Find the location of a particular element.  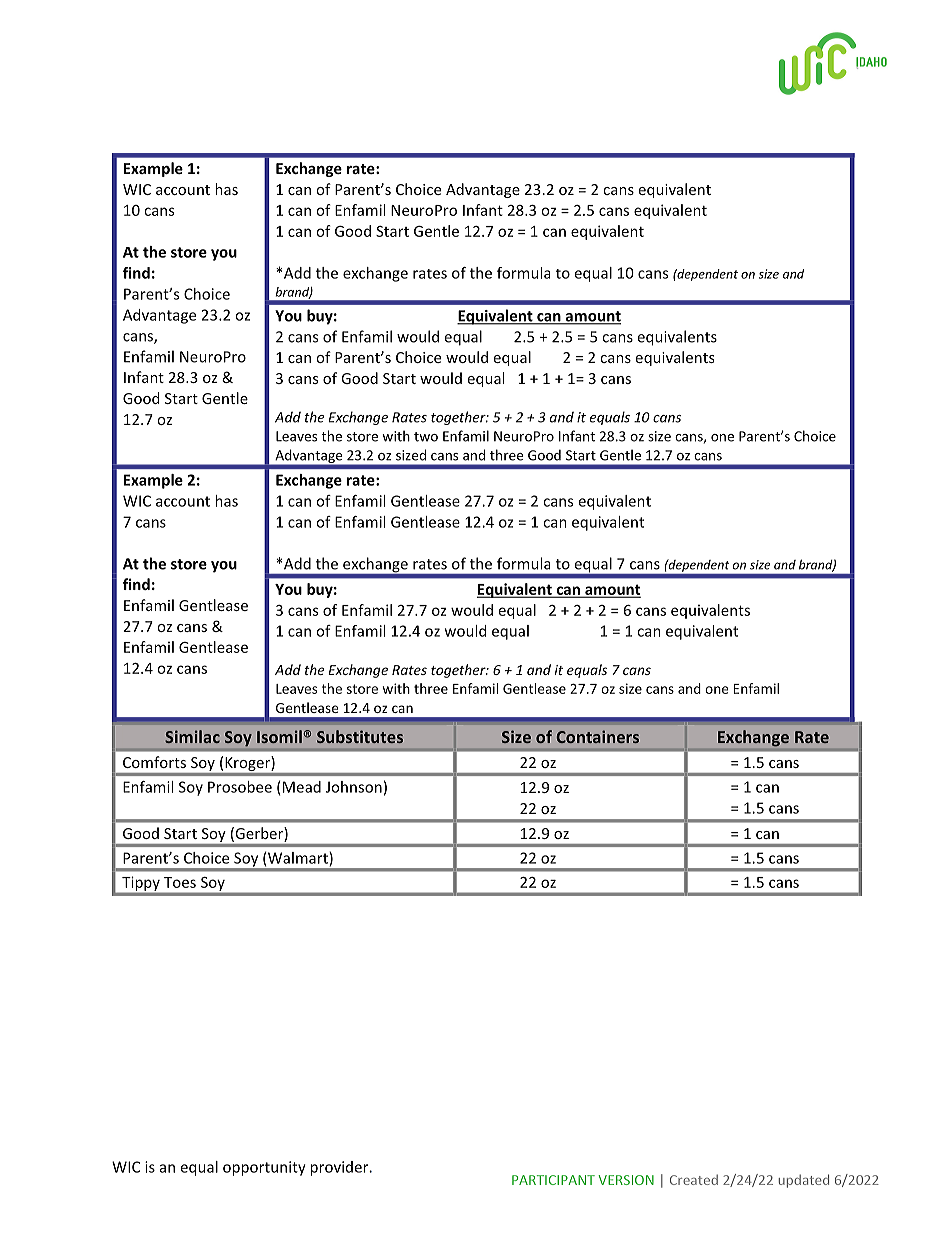

two is located at coordinates (426, 437).
